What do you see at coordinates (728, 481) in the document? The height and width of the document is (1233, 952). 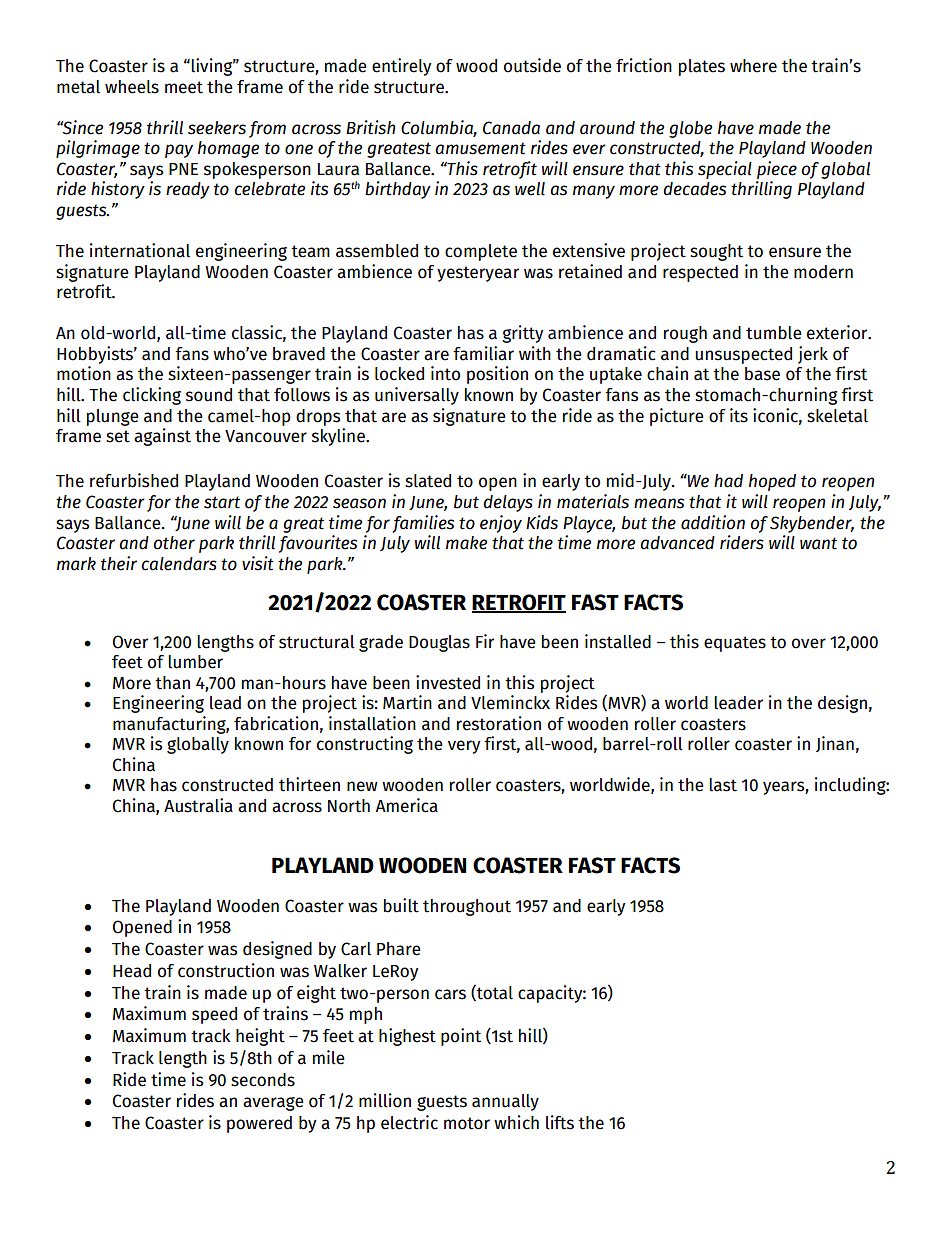 I see `had` at bounding box center [728, 481].
